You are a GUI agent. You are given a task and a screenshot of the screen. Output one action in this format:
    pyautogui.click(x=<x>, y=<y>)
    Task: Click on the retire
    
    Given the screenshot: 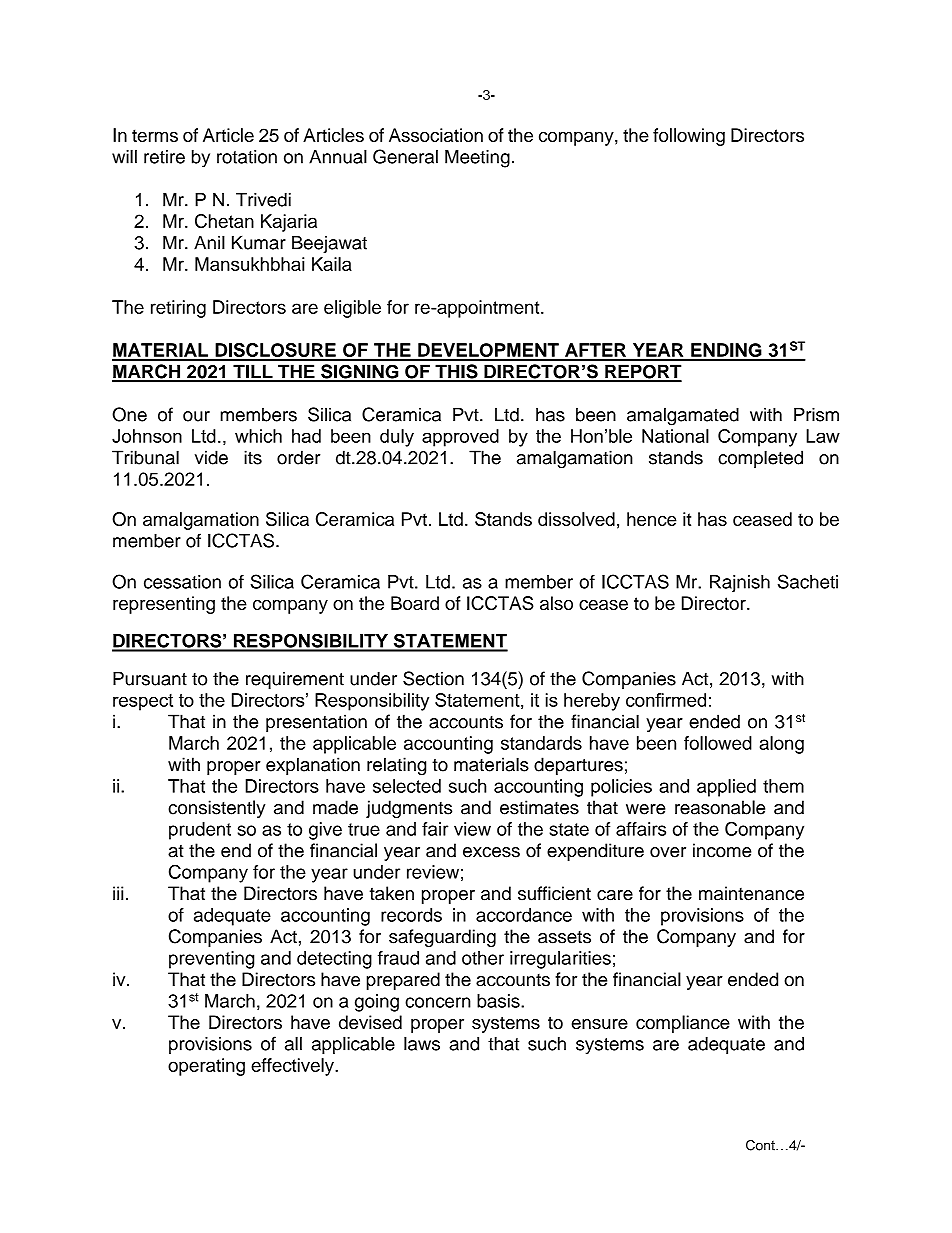 What is the action you would take?
    pyautogui.click(x=164, y=157)
